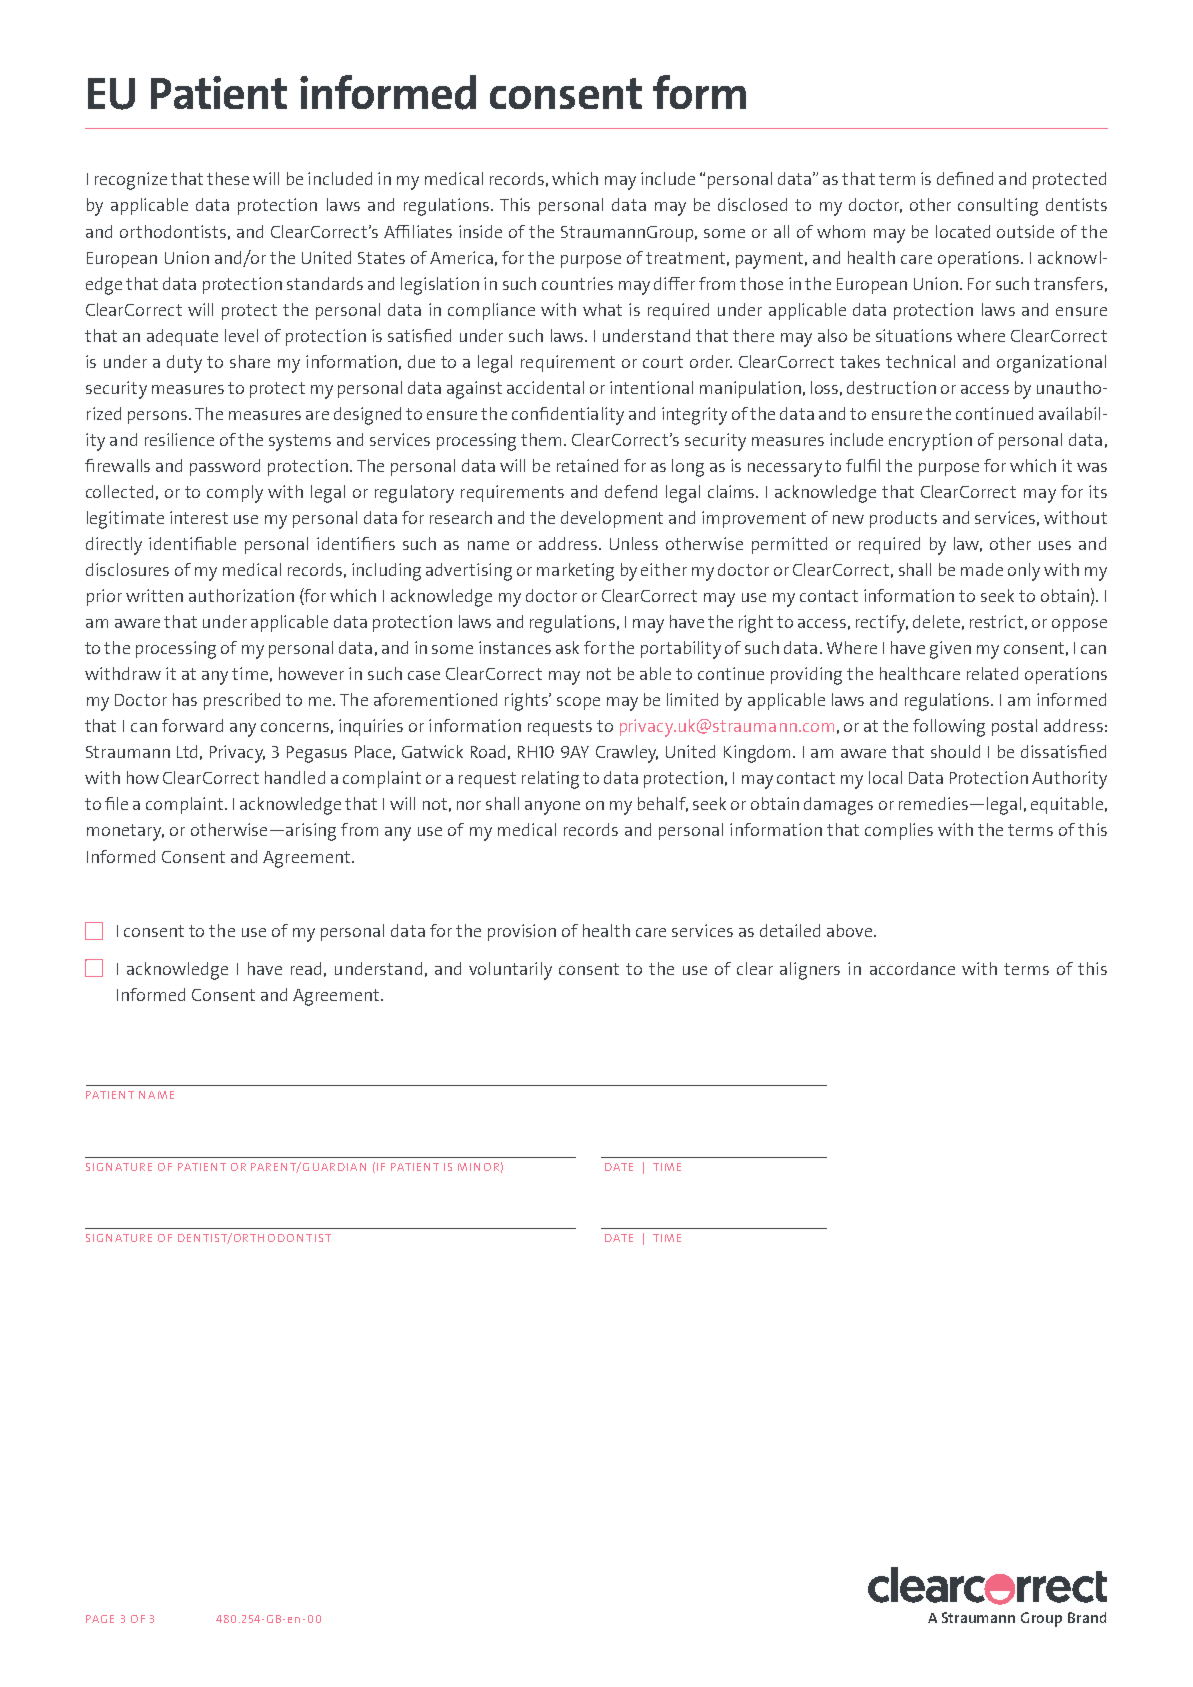  I want to click on read, so click(306, 968).
